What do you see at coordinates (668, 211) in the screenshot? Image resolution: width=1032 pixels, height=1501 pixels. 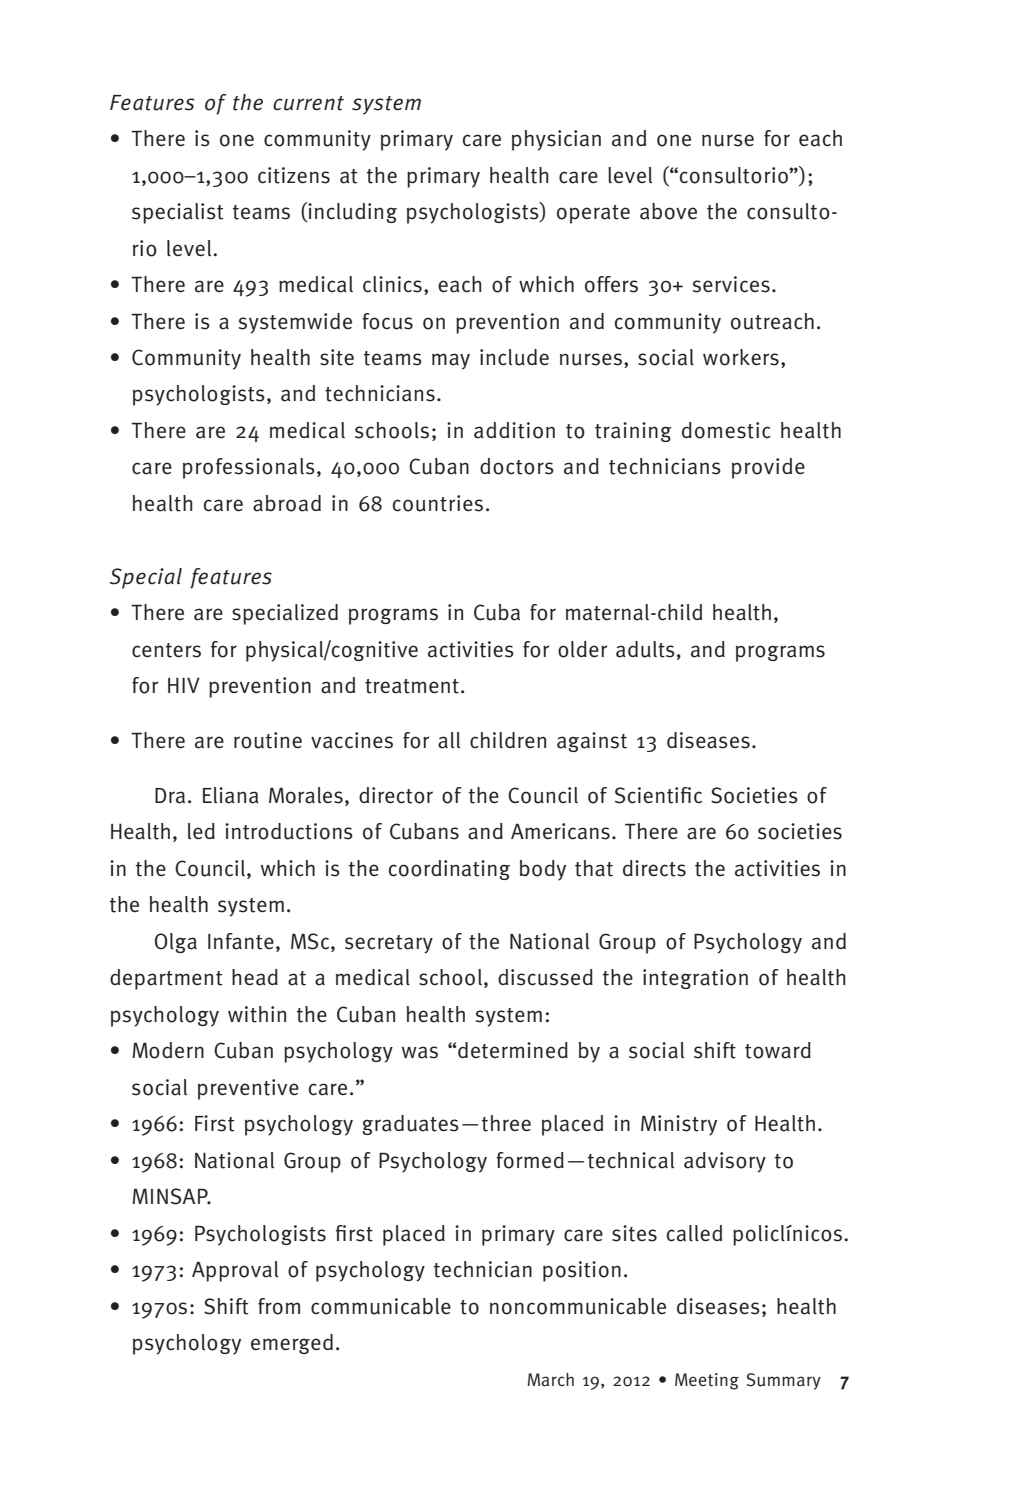 I see `above` at bounding box center [668, 211].
